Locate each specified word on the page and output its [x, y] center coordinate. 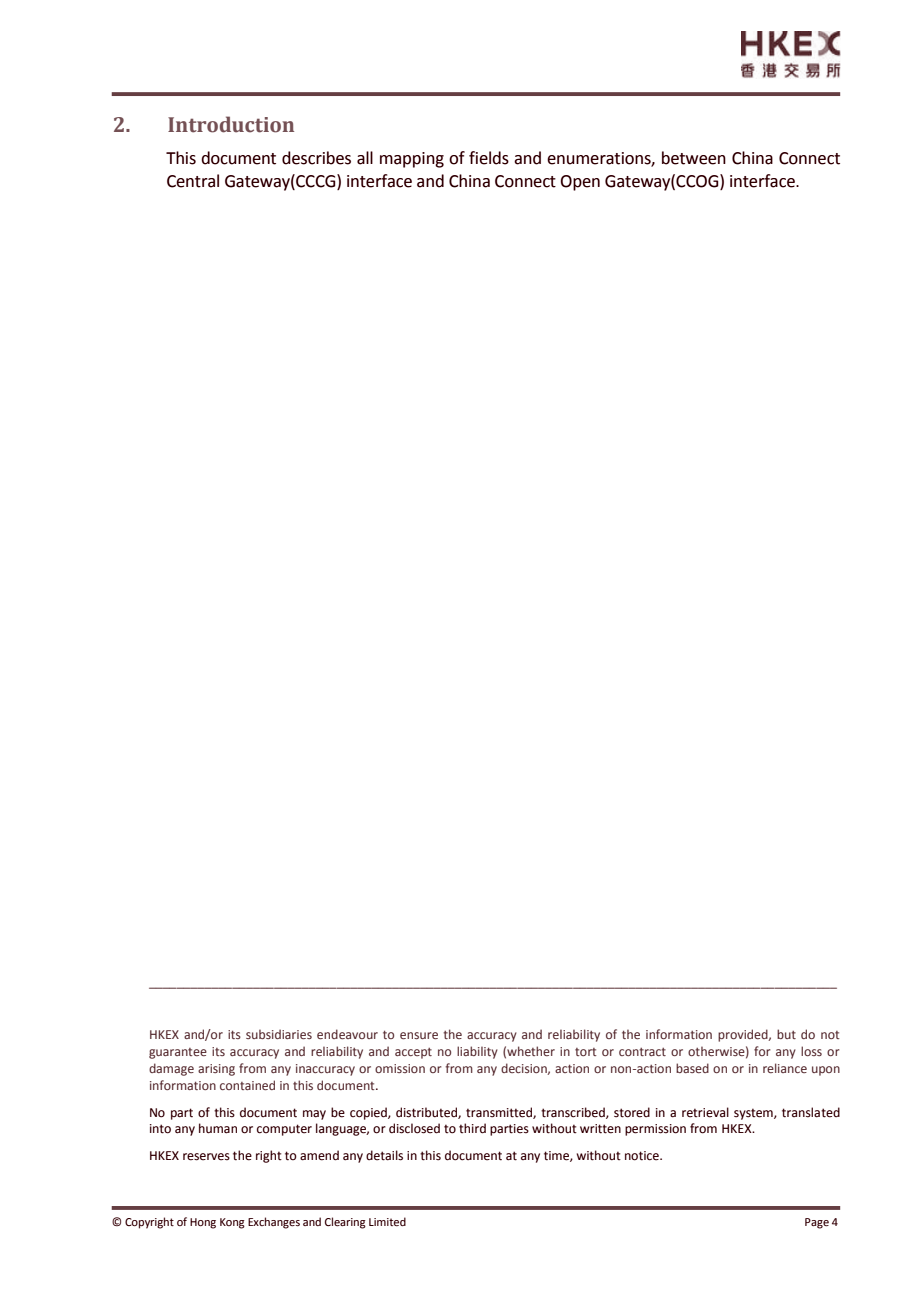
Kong [232, 1223]
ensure [419, 1035]
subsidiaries [279, 1034]
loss [811, 1051]
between [694, 158]
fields [489, 158]
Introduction [231, 124]
